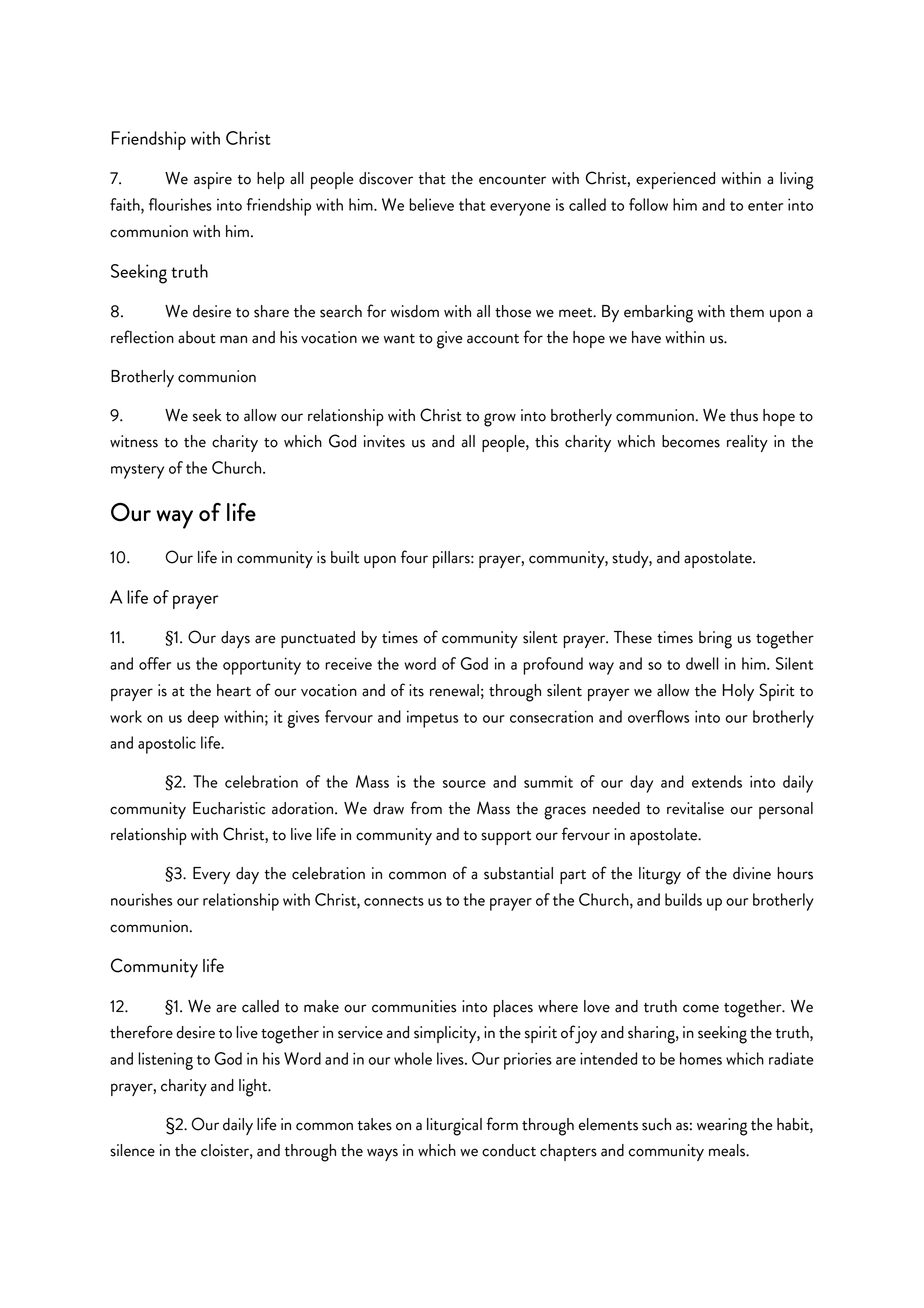 This screenshot has height=1308, width=924. I want to click on nourishes, so click(141, 899).
